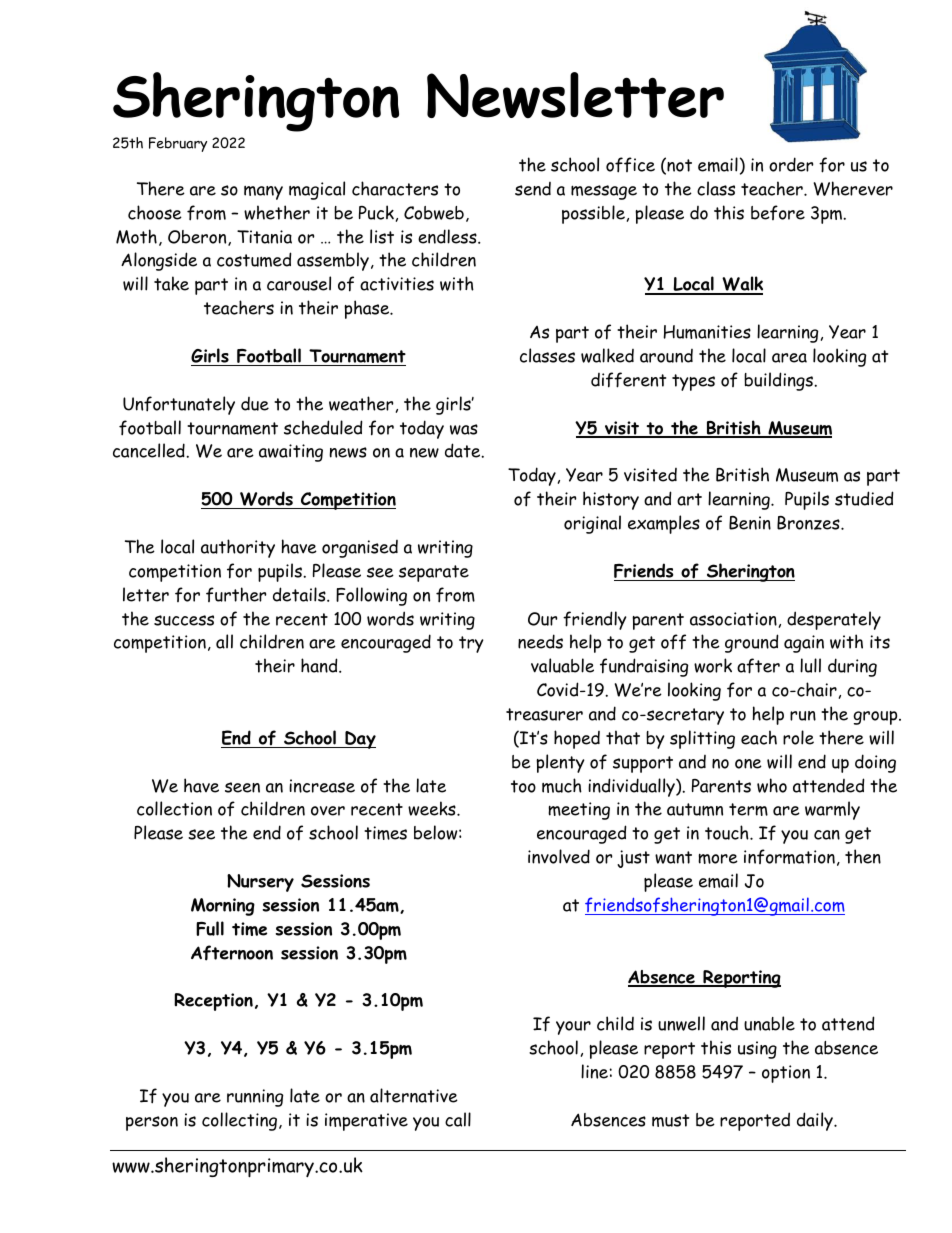 This screenshot has width=952, height=1233. Describe the element at coordinates (255, 1098) in the screenshot. I see `running` at that location.
